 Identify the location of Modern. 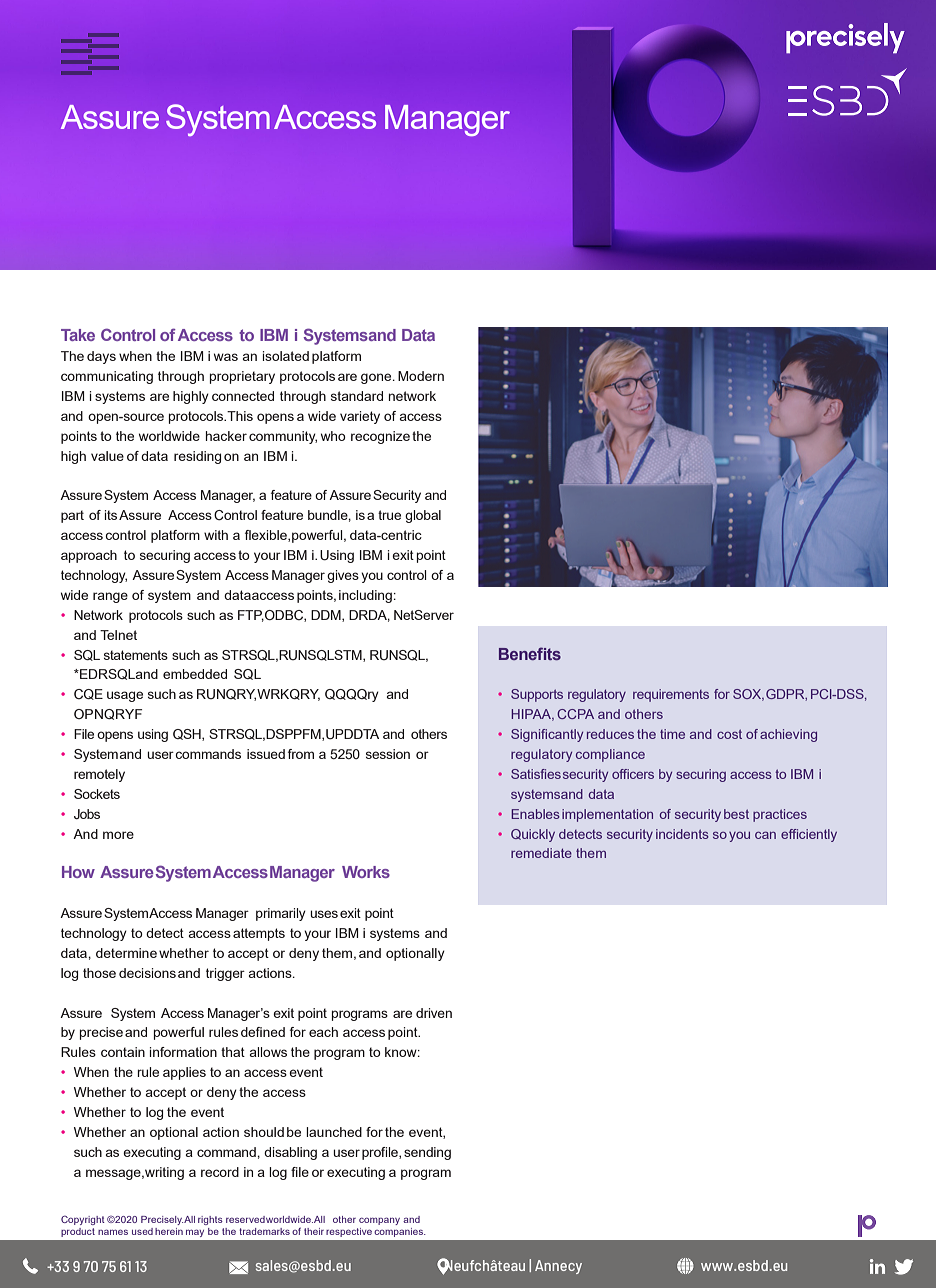
(421, 376).
